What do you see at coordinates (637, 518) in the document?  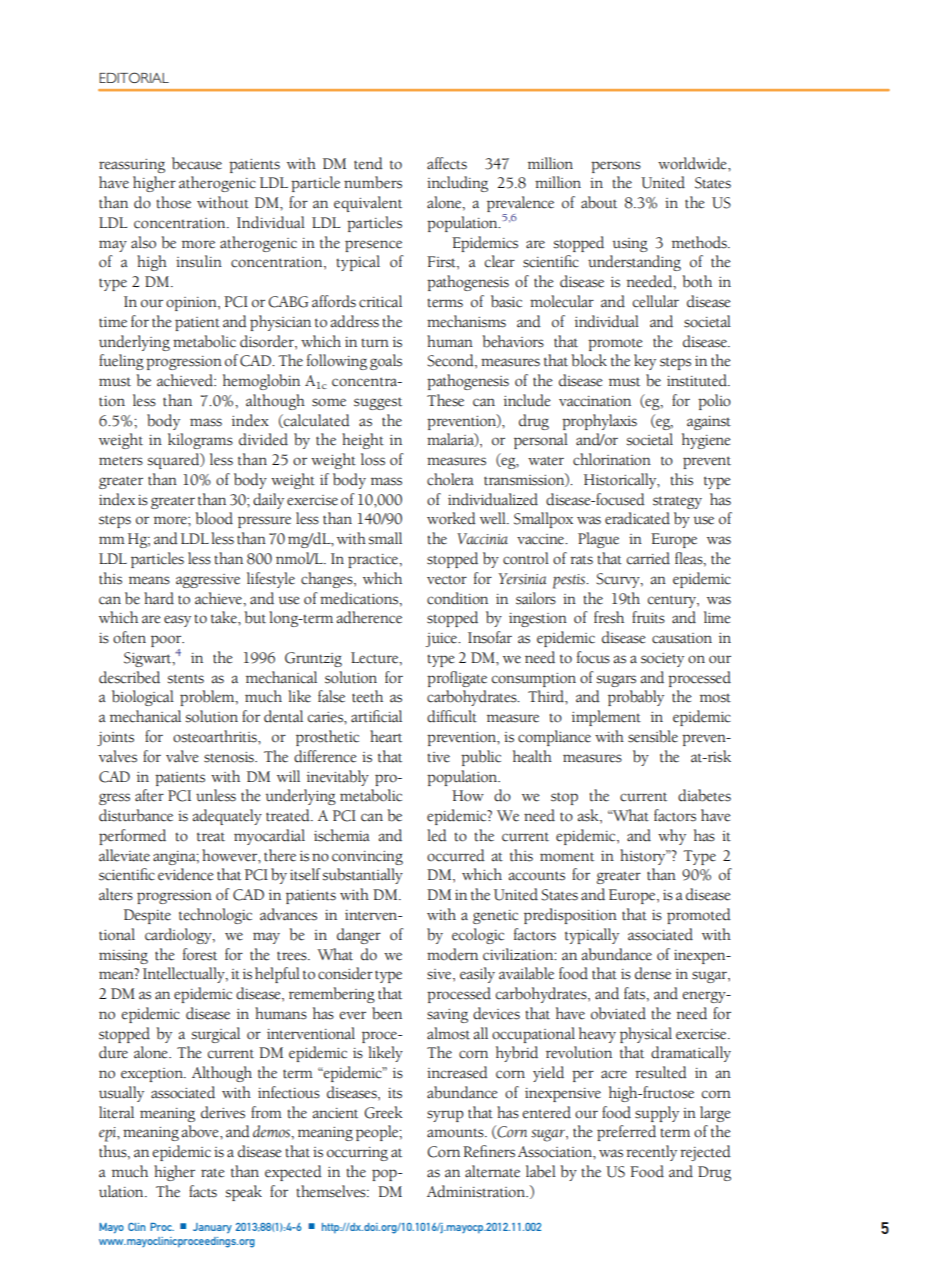 I see `eradicated` at bounding box center [637, 518].
